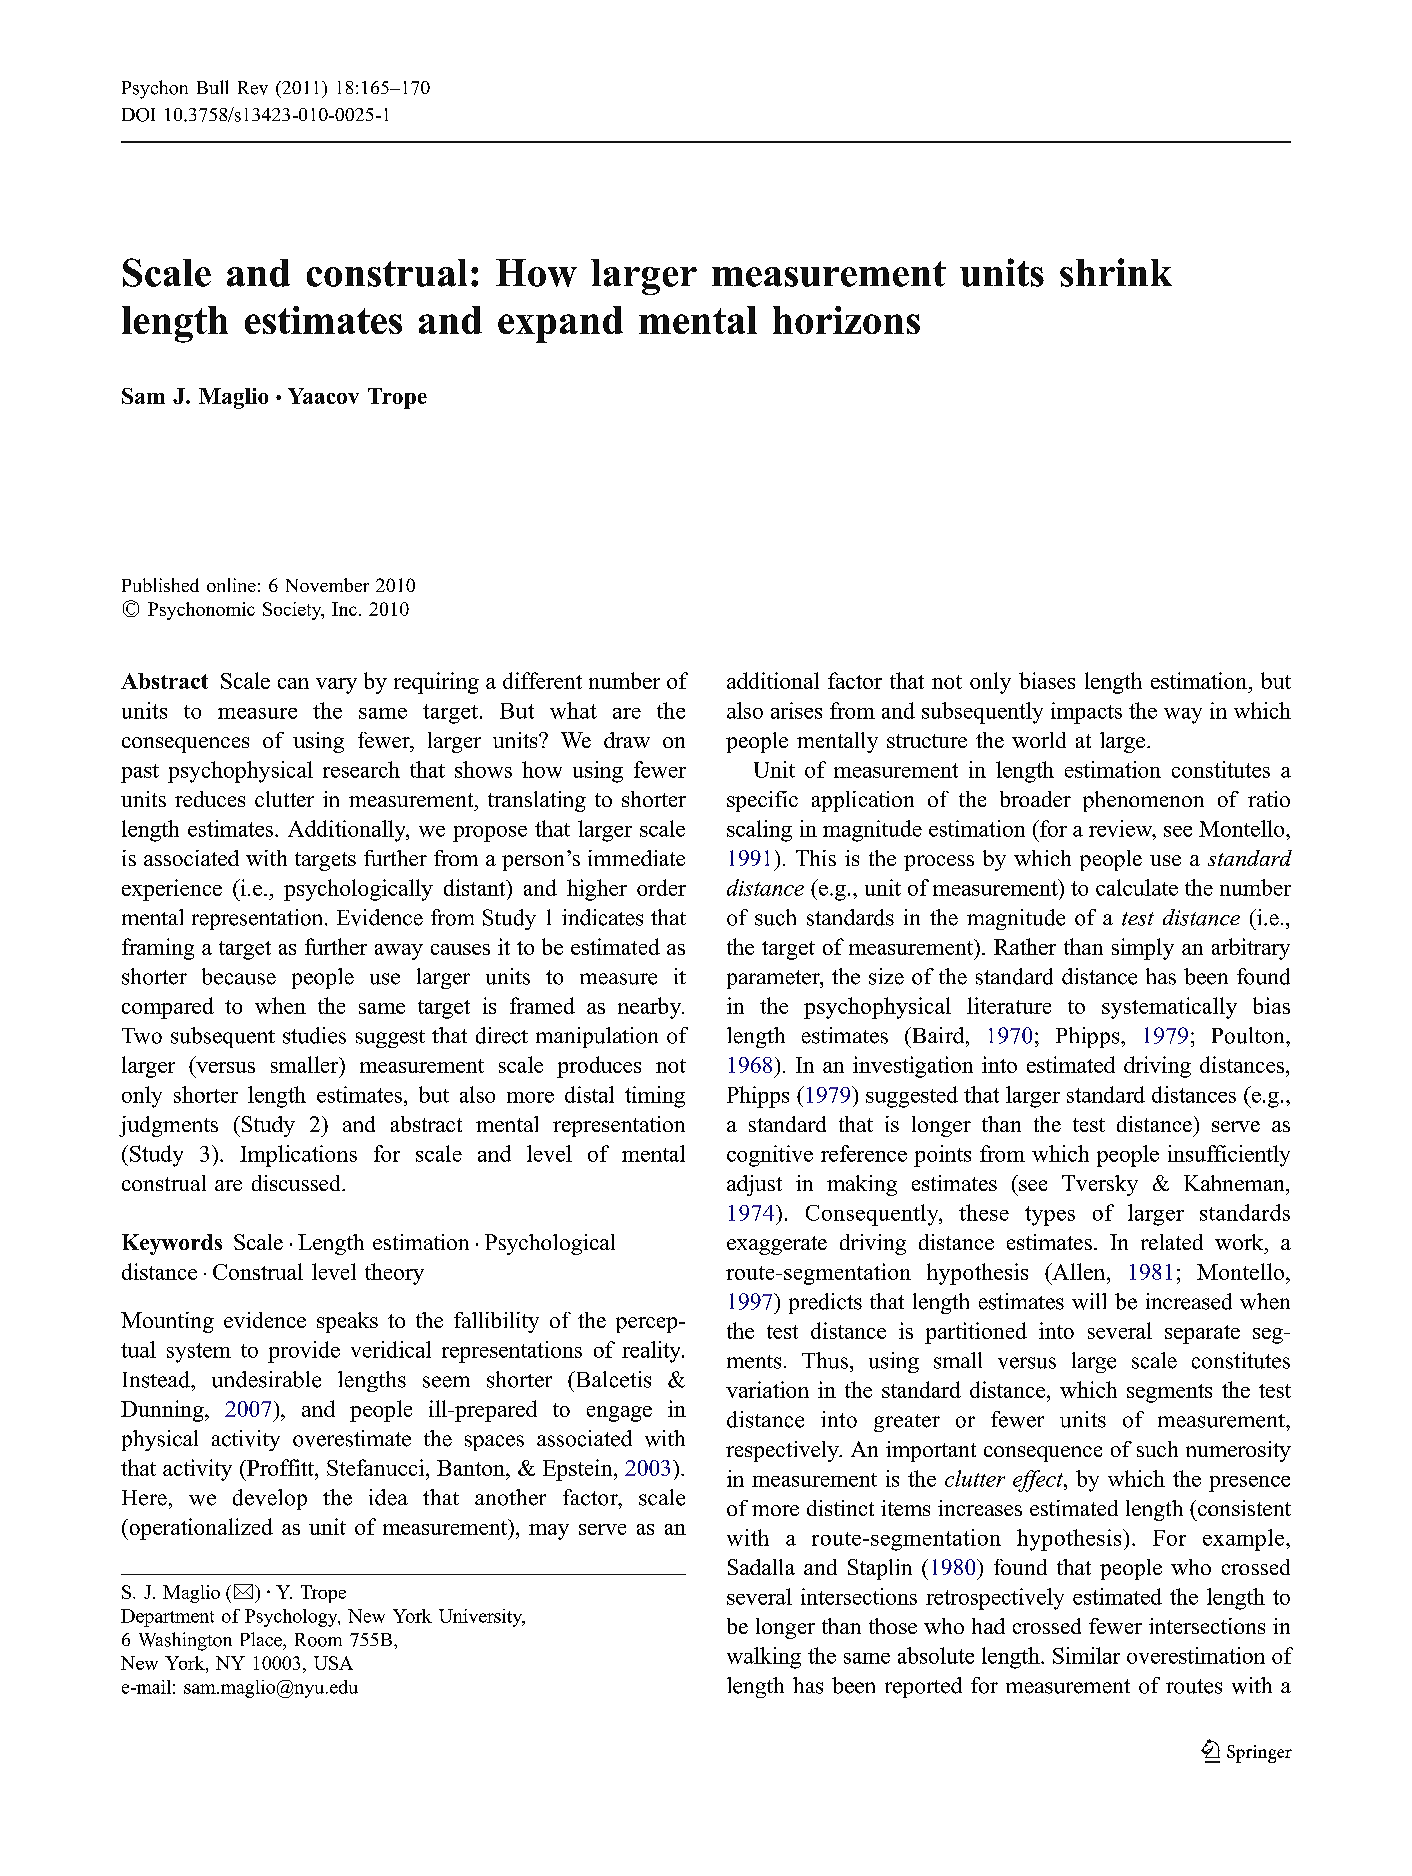 Image resolution: width=1412 pixels, height=1876 pixels. Describe the element at coordinates (212, 87) in the screenshot. I see `Bull` at that location.
